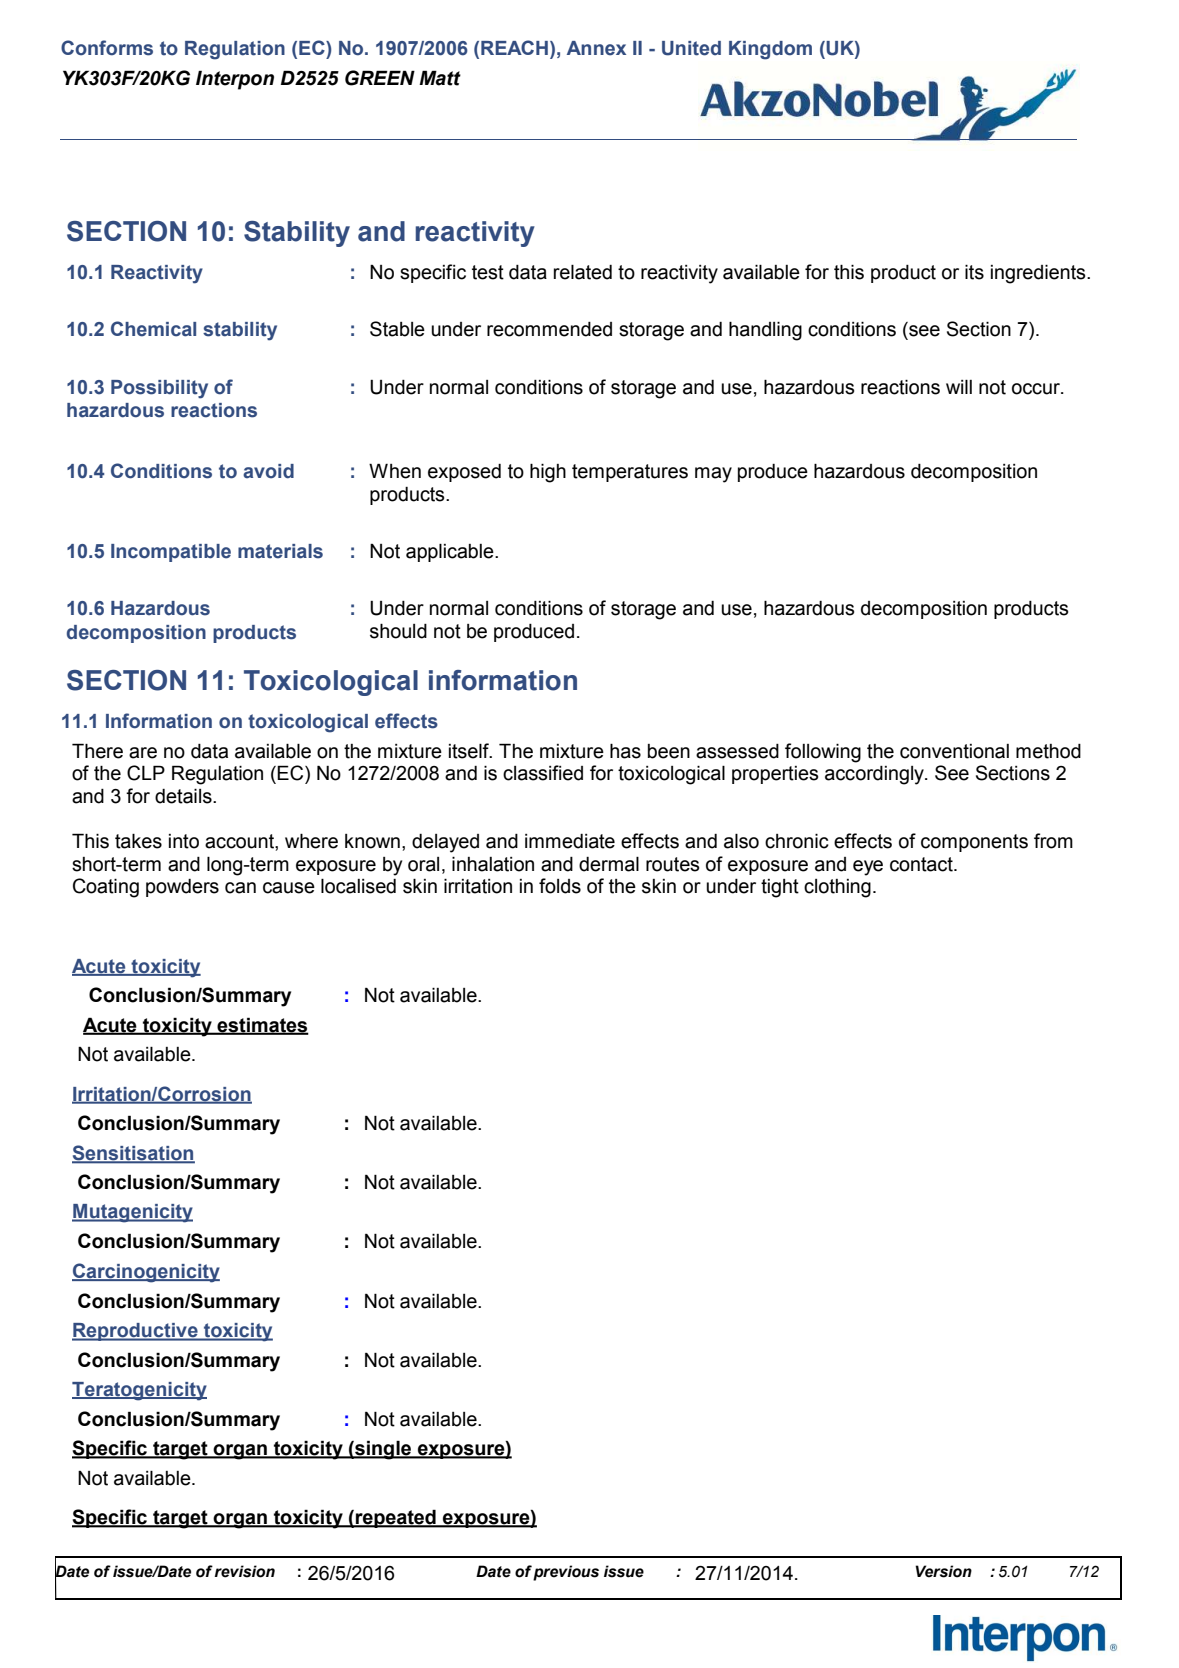 The image size is (1179, 1668). Describe the element at coordinates (396, 1518) in the screenshot. I see `repeated` at that location.
